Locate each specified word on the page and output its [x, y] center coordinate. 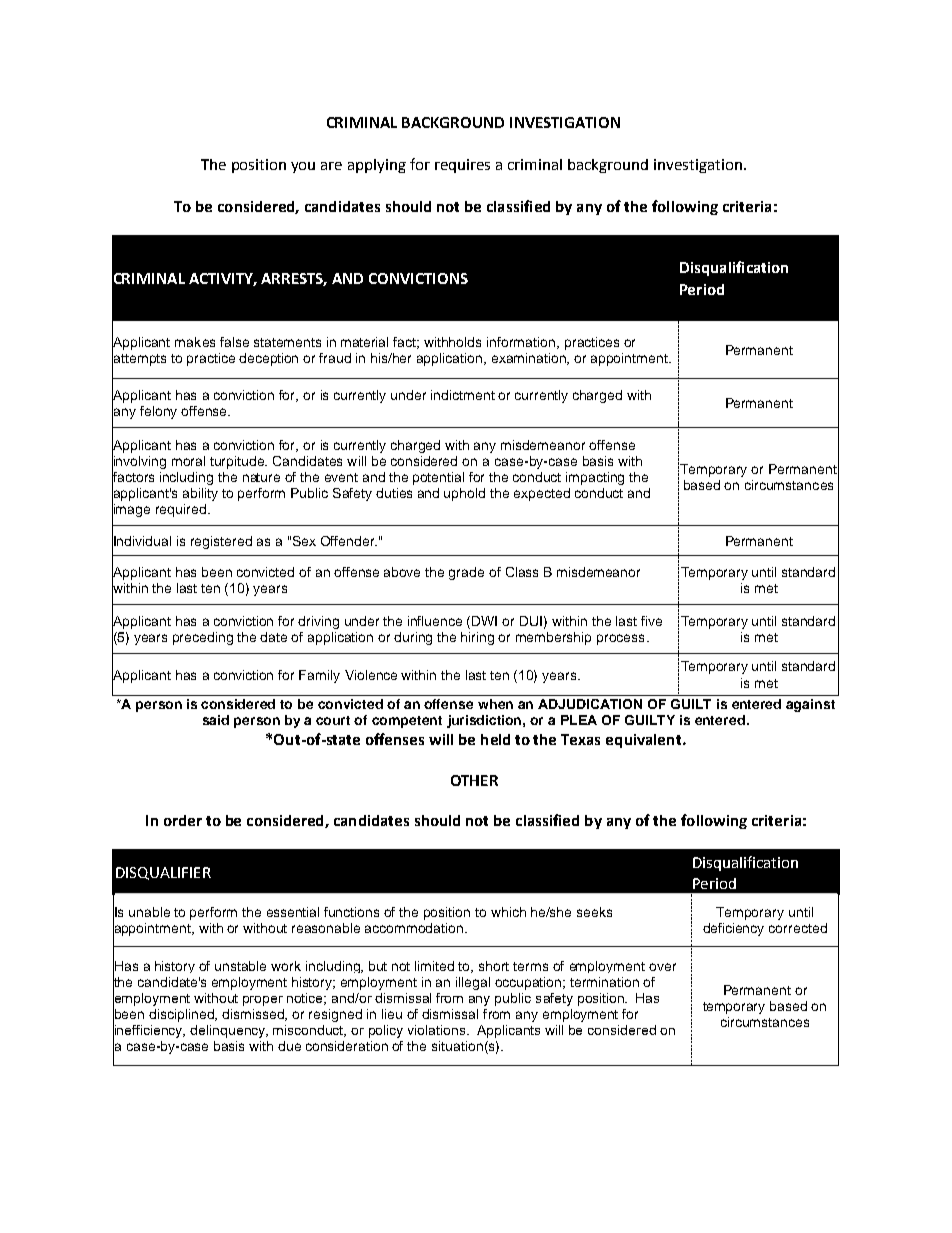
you [303, 167]
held [495, 739]
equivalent [645, 741]
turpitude [238, 462]
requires [462, 166]
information [522, 343]
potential [438, 478]
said [216, 720]
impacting [595, 478]
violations [438, 1030]
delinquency [229, 1031]
